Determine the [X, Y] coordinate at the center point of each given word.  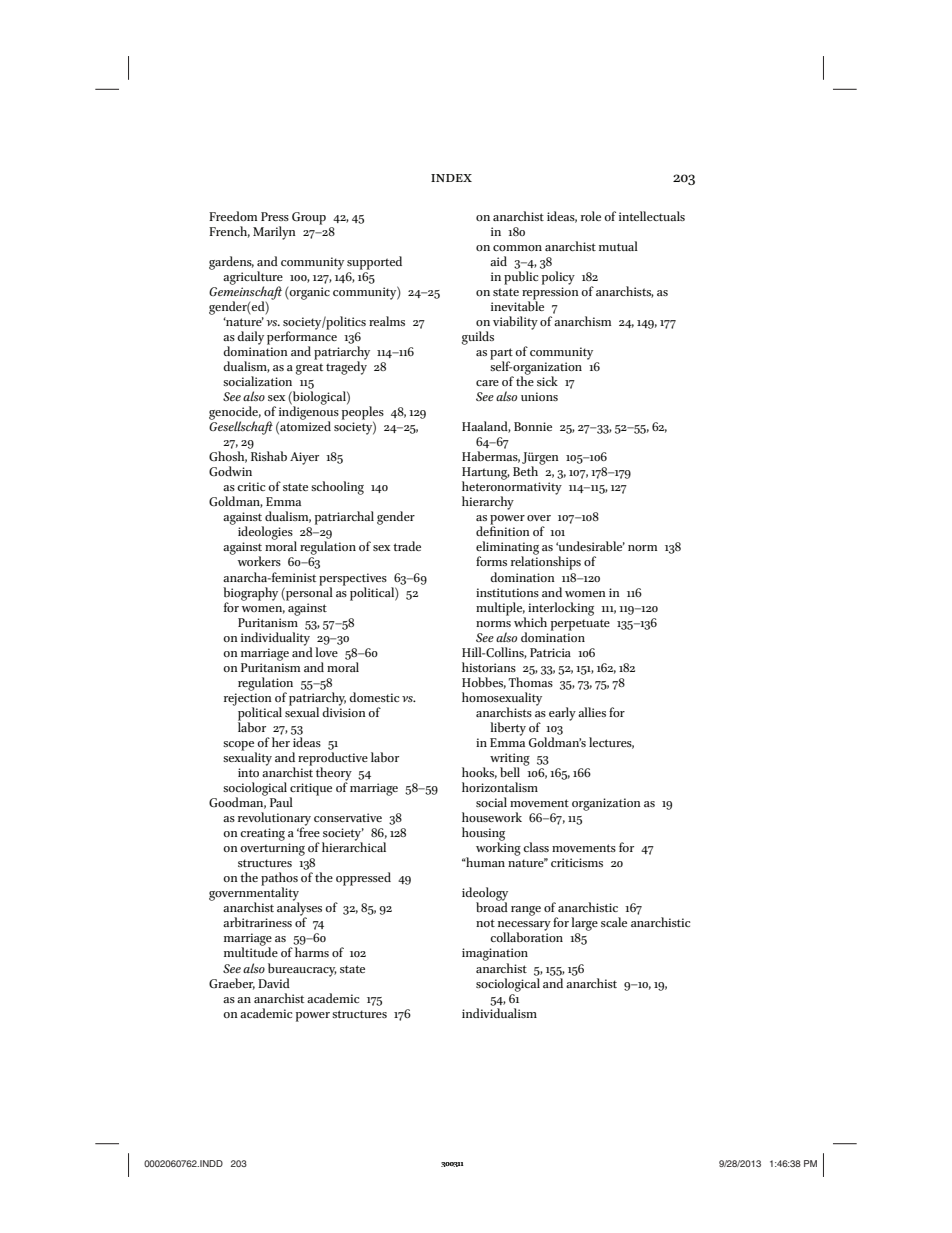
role [591, 216]
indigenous [308, 413]
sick [547, 381]
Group [309, 218]
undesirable [590, 546]
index [451, 178]
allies [592, 712]
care [487, 383]
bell [510, 772]
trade [407, 546]
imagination [495, 954]
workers [259, 561]
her [281, 742]
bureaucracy [302, 970]
